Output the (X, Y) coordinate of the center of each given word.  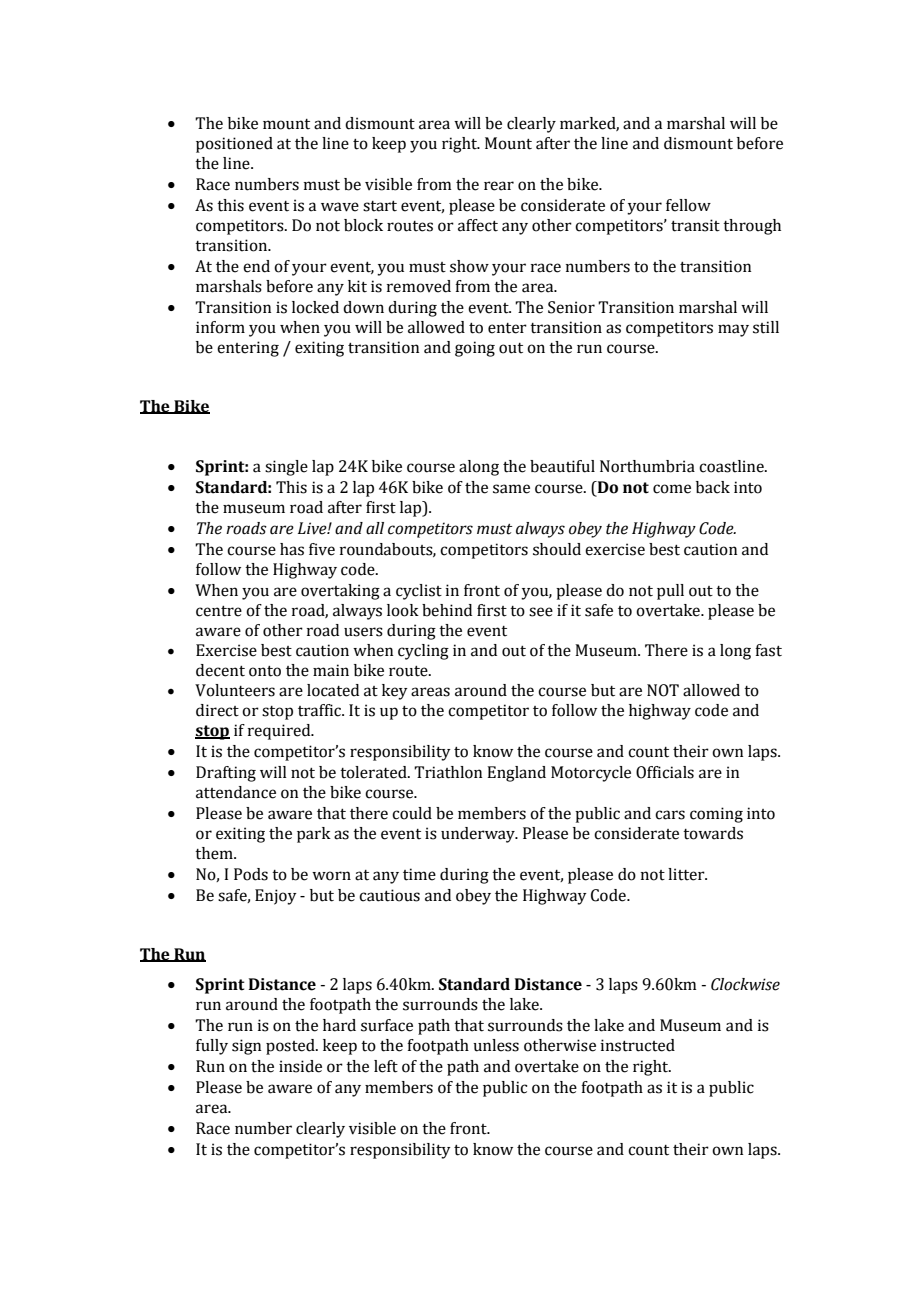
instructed (638, 1045)
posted (291, 1047)
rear (499, 186)
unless (496, 1045)
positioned (234, 145)
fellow (688, 205)
